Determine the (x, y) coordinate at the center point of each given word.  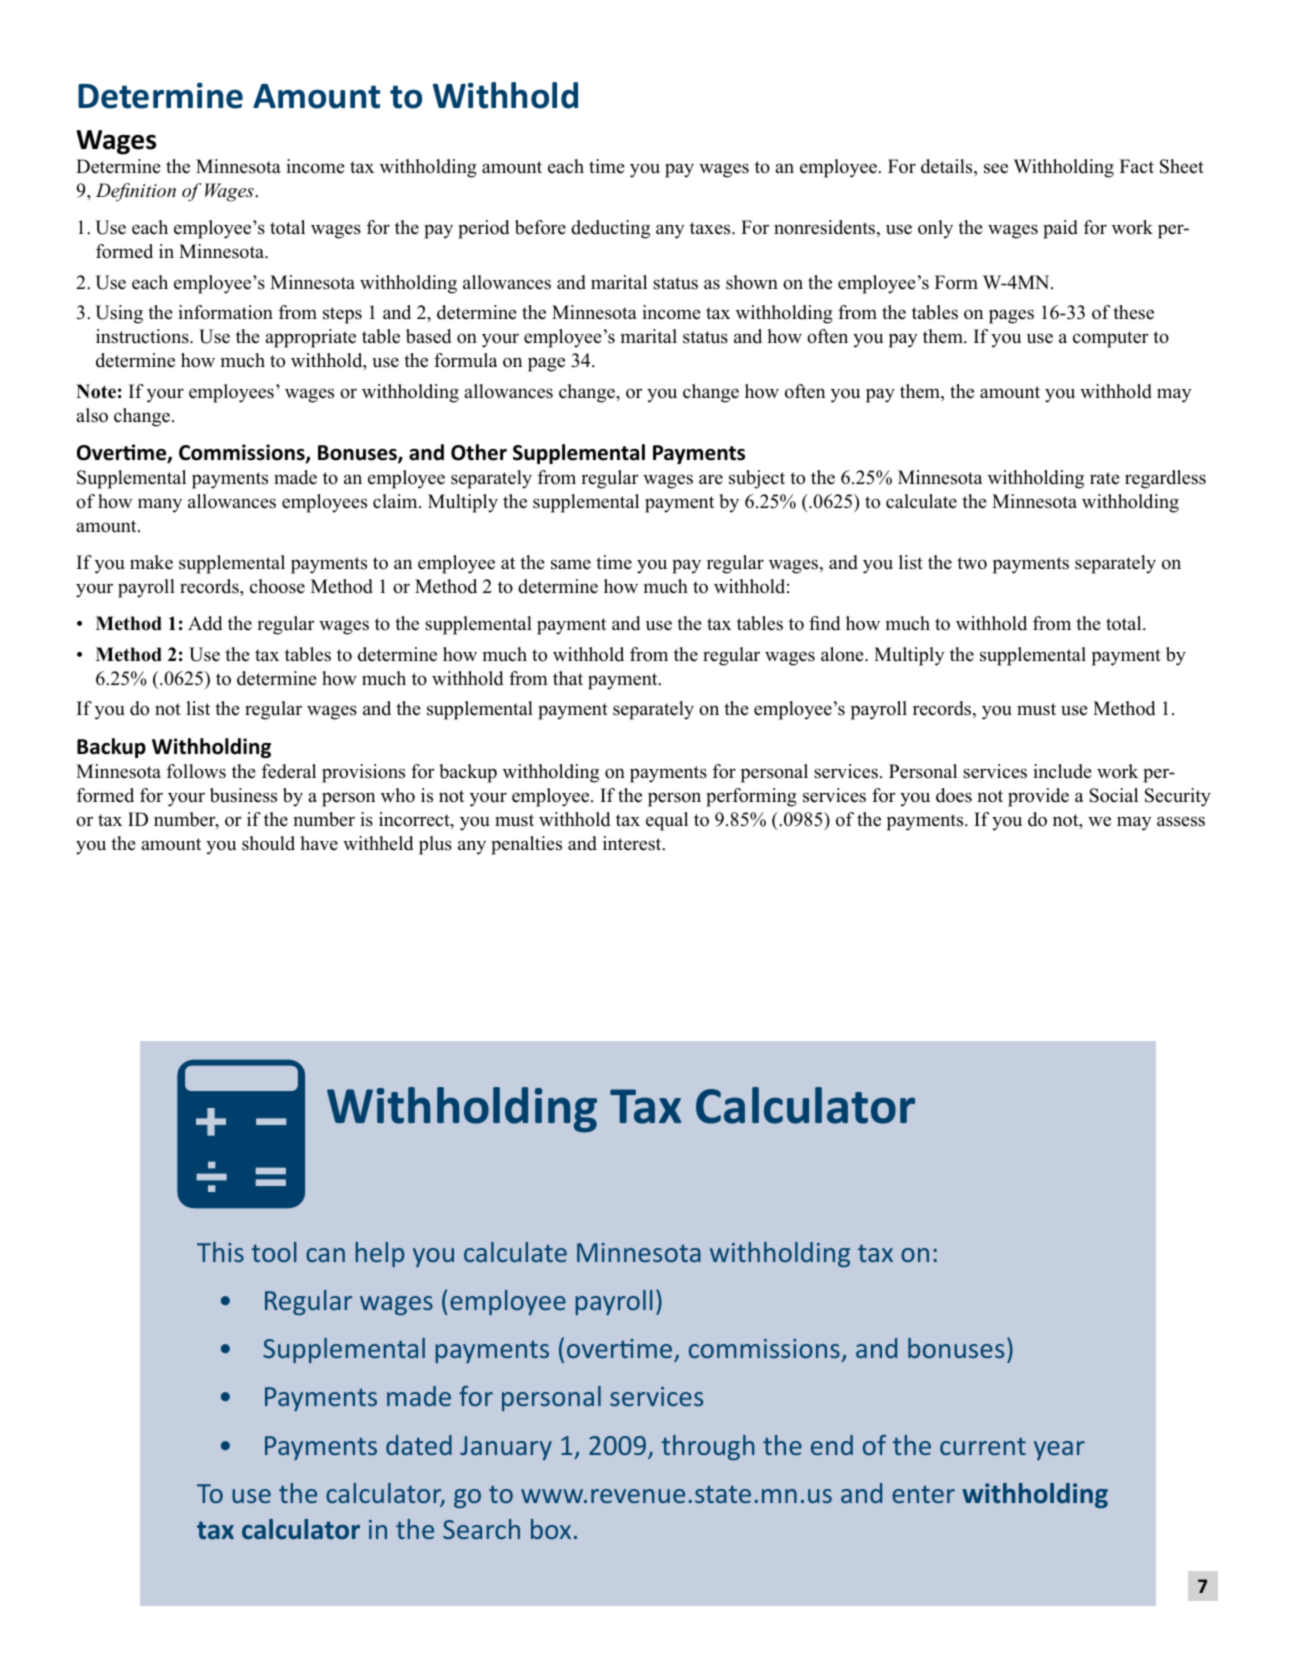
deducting (610, 229)
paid (1060, 229)
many (160, 505)
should (268, 843)
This (220, 1252)
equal (667, 821)
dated (419, 1445)
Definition (136, 192)
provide (1038, 797)
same (571, 564)
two (972, 563)
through (708, 1447)
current (983, 1446)
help (379, 1254)
